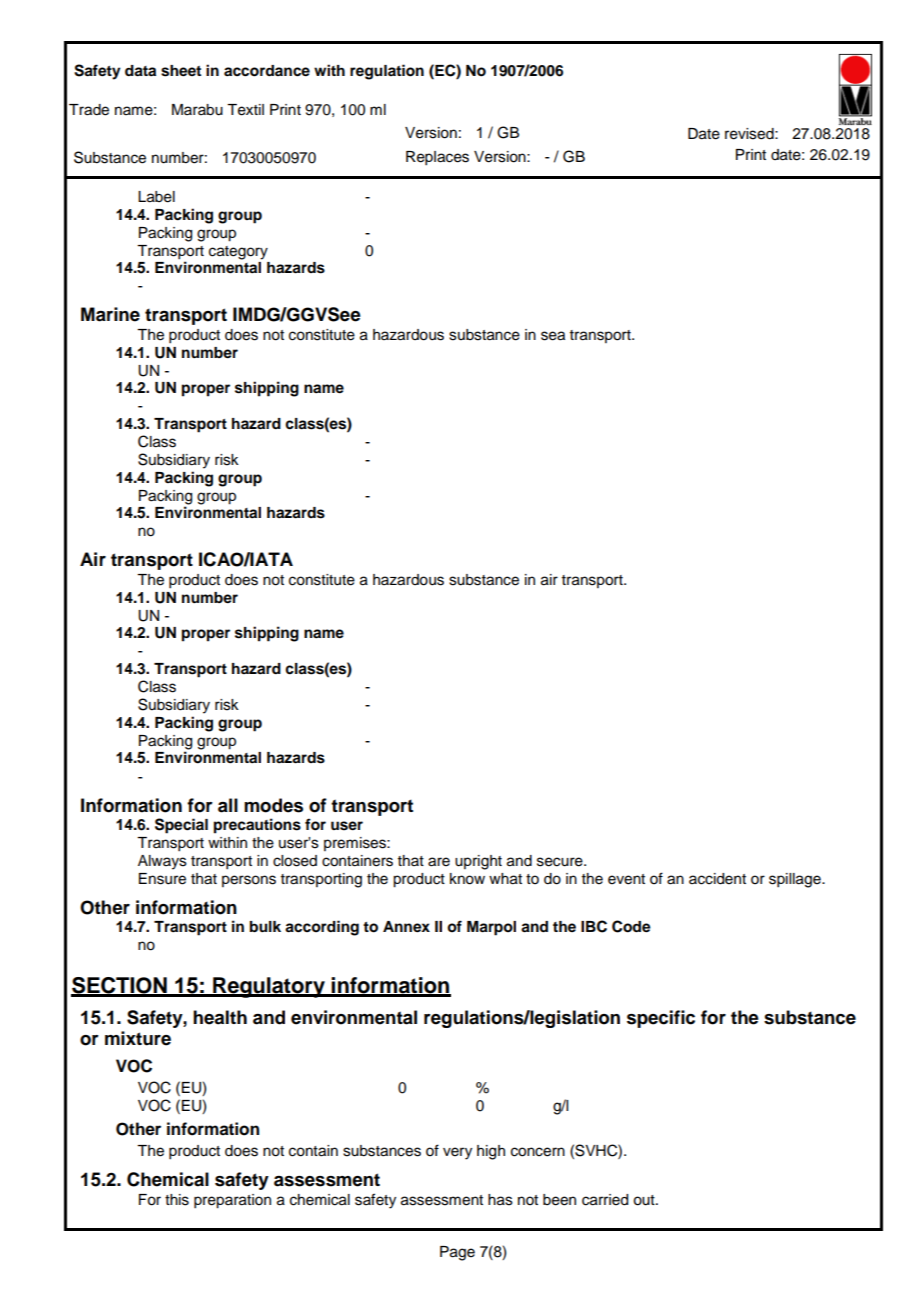 The height and width of the screenshot is (1307, 924). Describe the element at coordinates (553, 336) in the screenshot. I see `sea` at that location.
